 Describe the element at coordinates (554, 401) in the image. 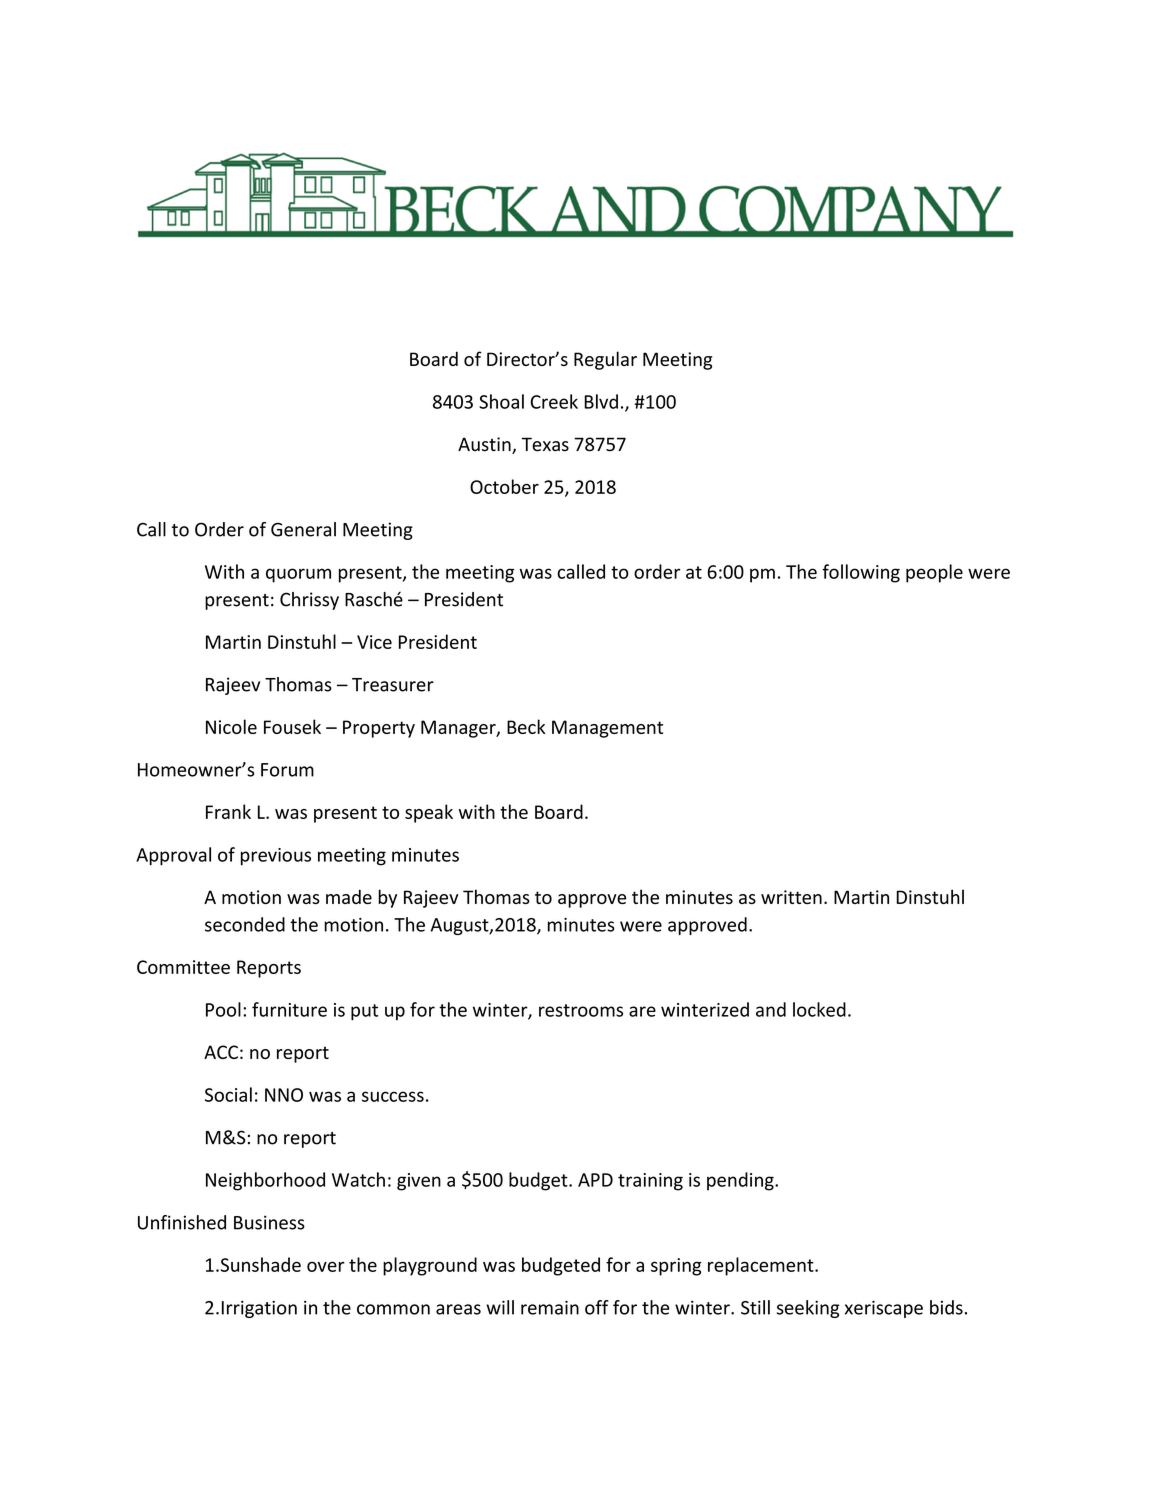

I see `Creek` at that location.
